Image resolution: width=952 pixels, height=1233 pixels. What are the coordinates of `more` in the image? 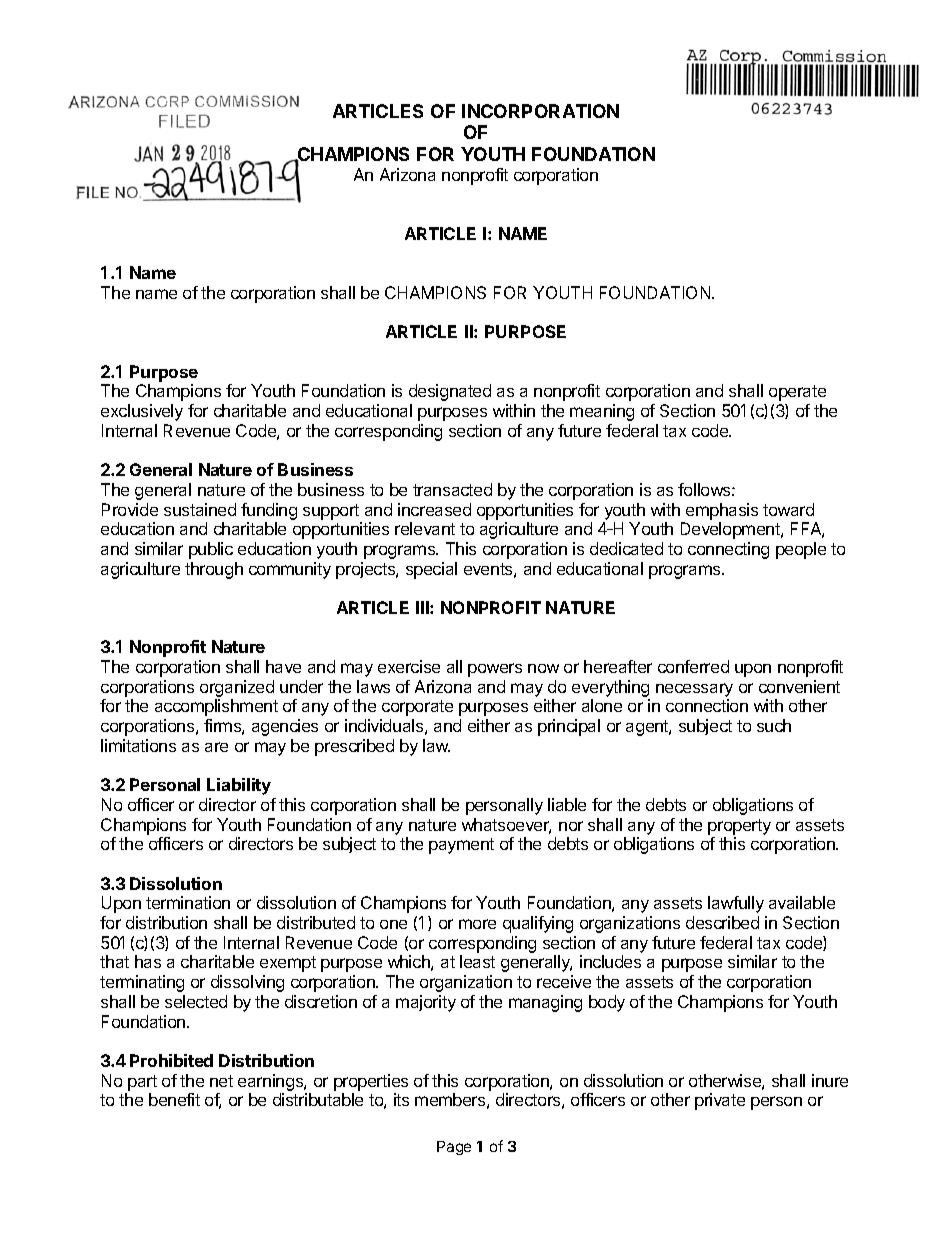 It's located at (477, 924).
